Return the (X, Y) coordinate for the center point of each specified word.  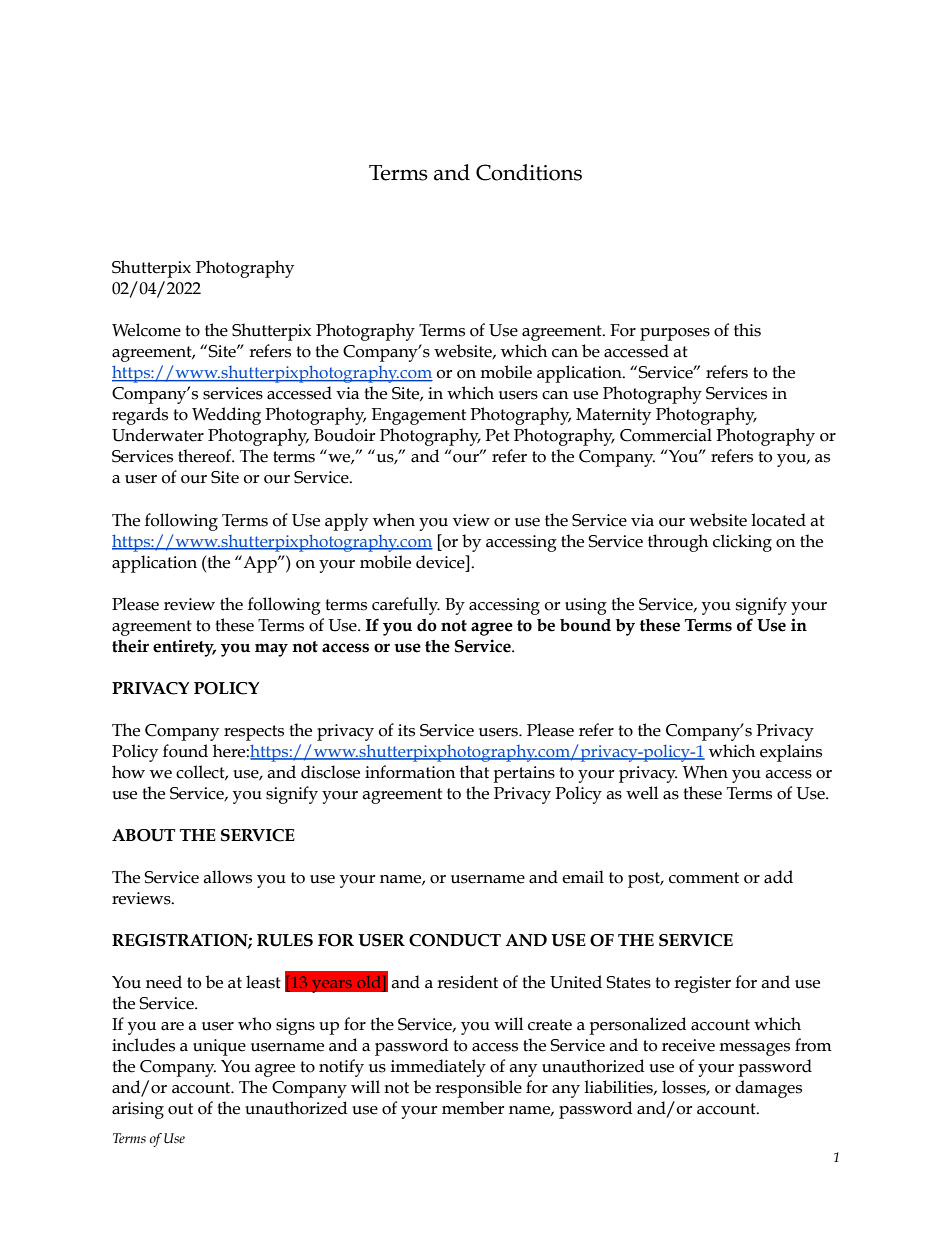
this (747, 330)
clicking (742, 543)
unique (219, 1047)
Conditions (529, 172)
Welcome (146, 330)
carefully (406, 606)
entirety (184, 648)
